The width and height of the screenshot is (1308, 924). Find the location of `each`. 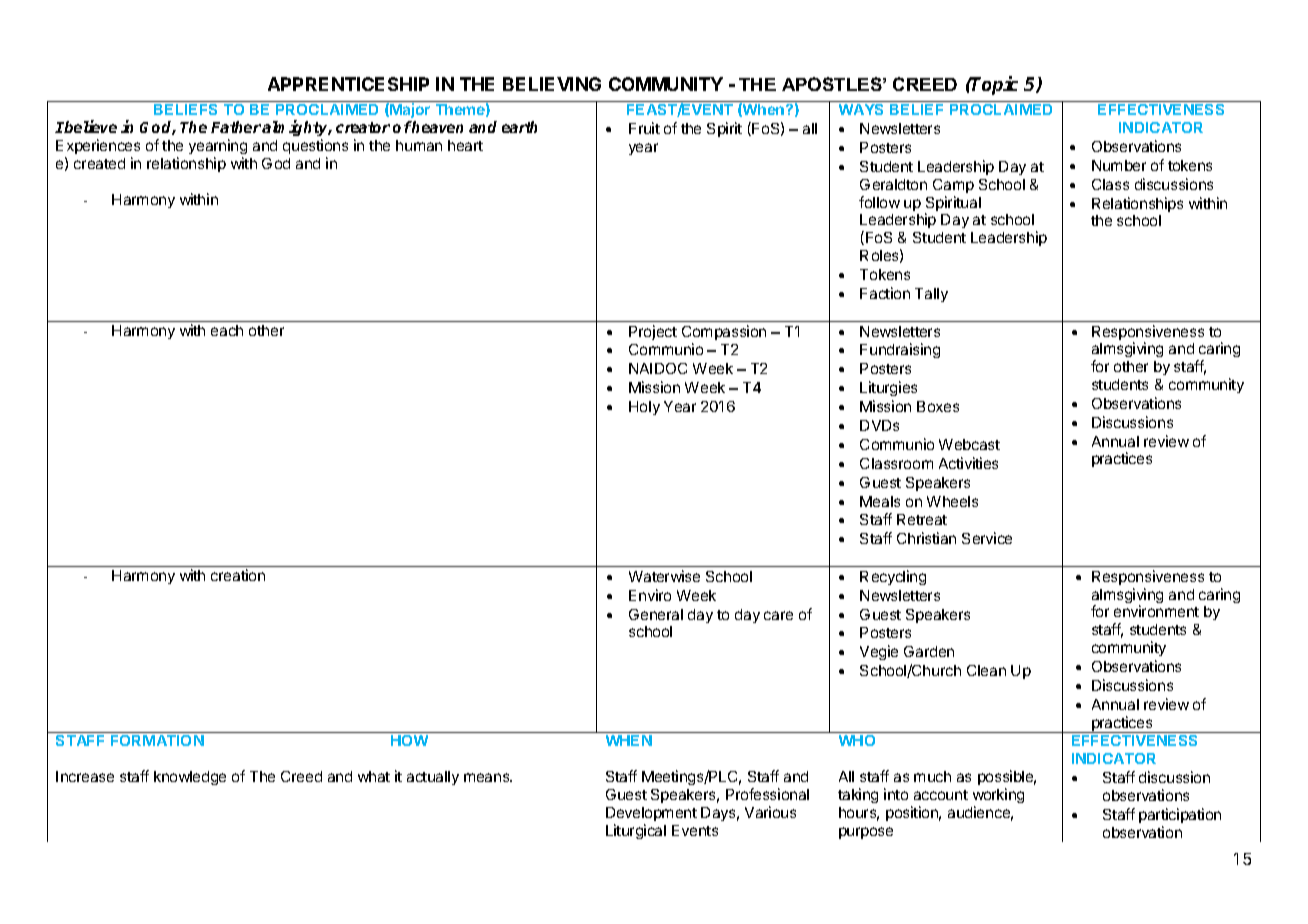

each is located at coordinates (227, 330).
